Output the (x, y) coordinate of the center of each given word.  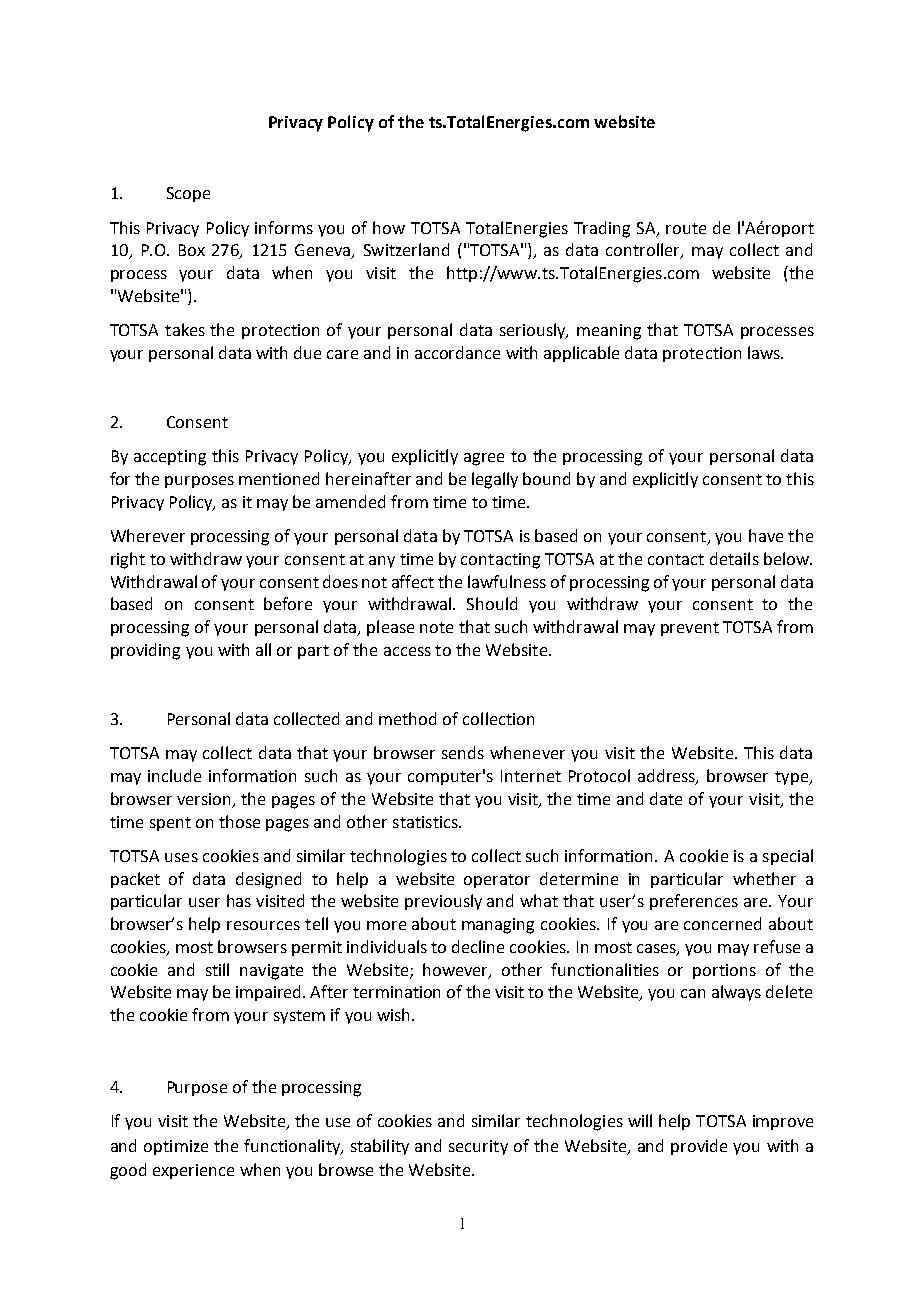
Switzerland (406, 249)
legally (495, 480)
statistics (426, 822)
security (478, 1147)
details (734, 558)
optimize (176, 1147)
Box (192, 250)
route (686, 228)
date (666, 798)
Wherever (148, 535)
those (239, 821)
